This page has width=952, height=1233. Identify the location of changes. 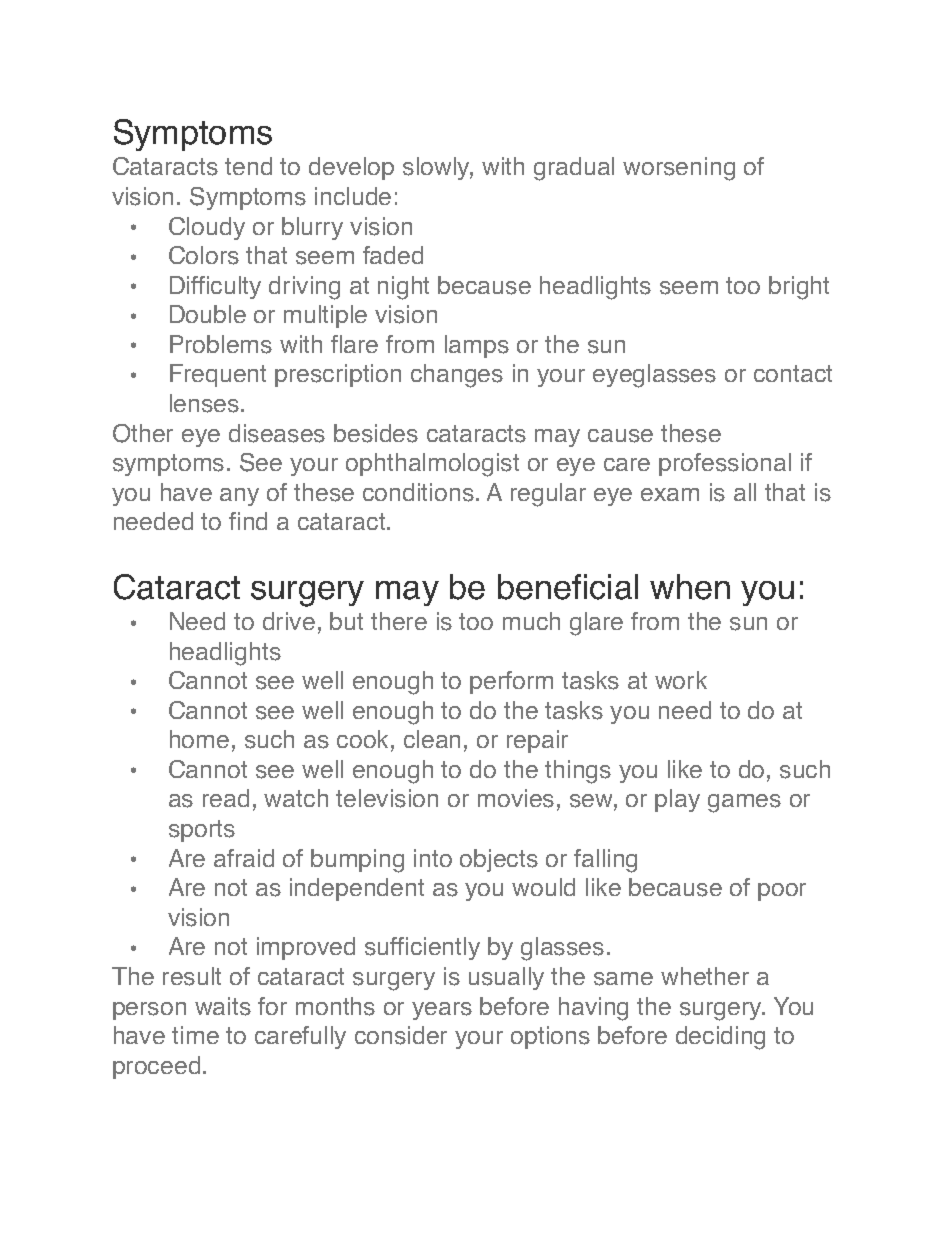
(457, 376).
